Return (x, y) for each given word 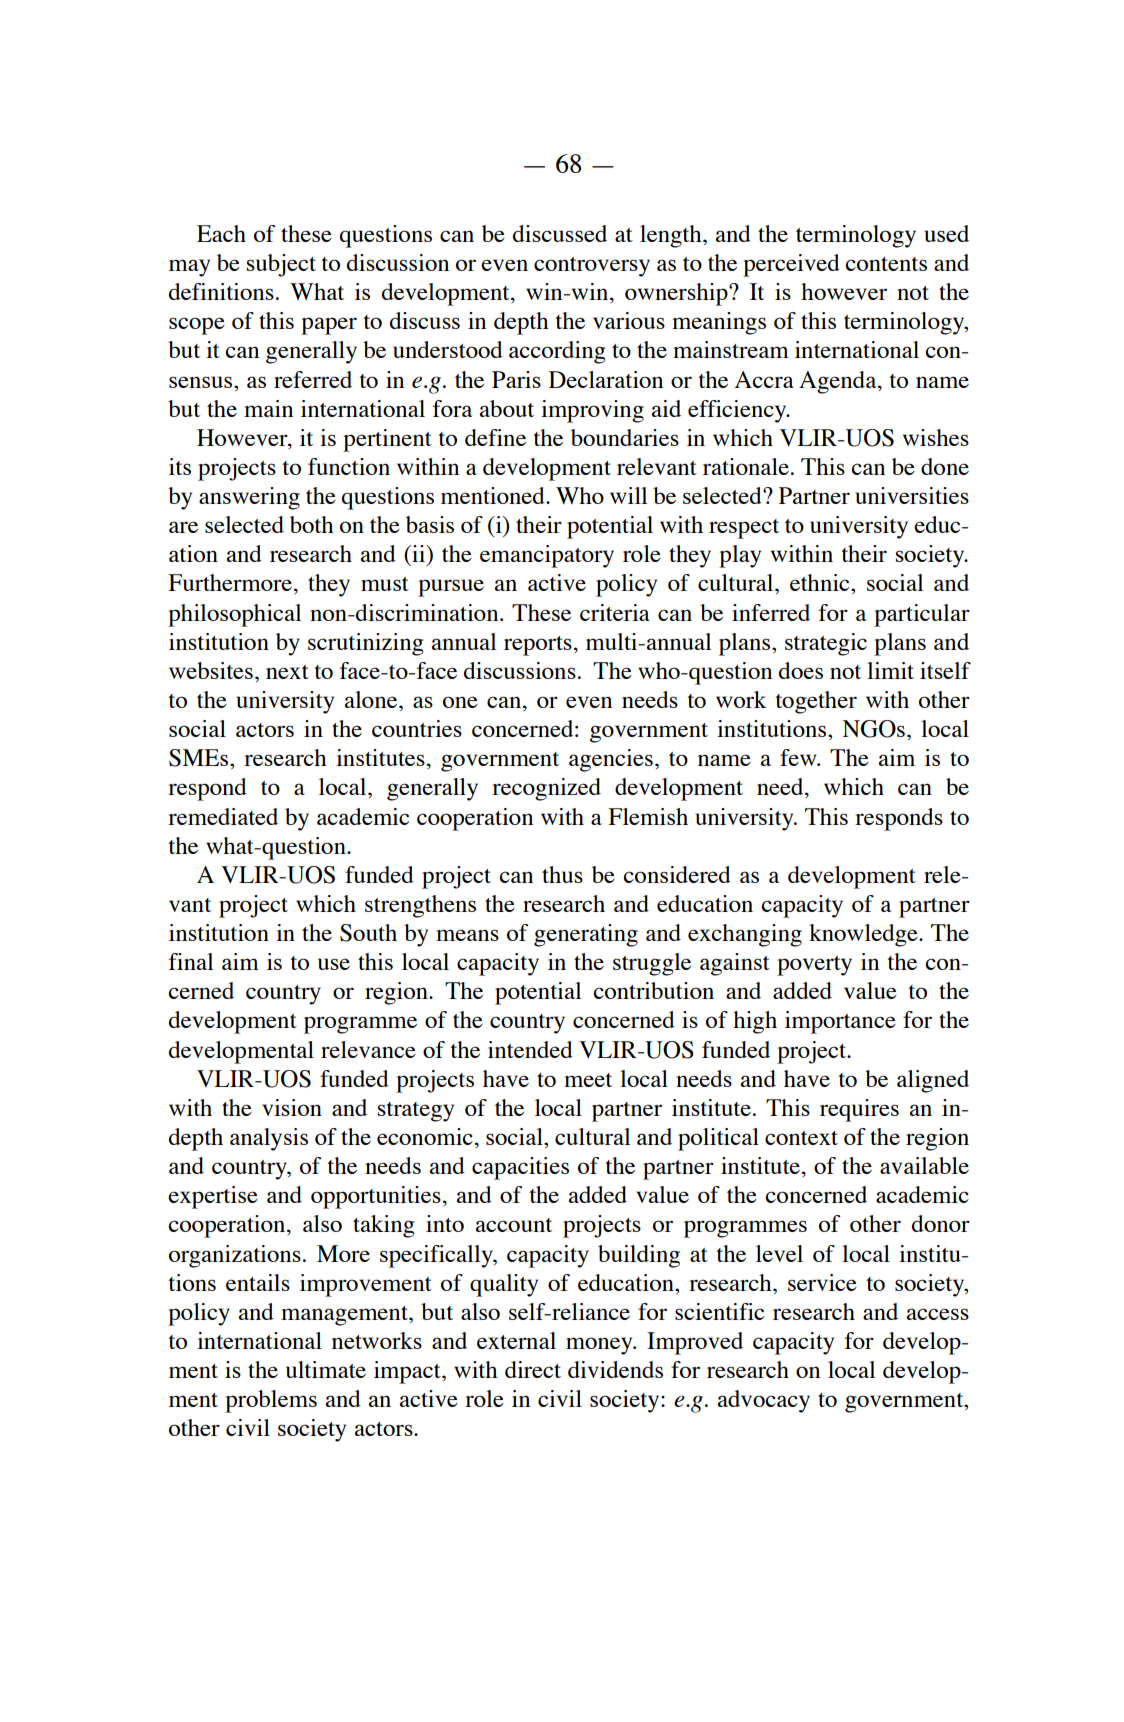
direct (533, 1369)
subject (281, 265)
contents (886, 264)
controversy (592, 267)
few (799, 757)
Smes (200, 758)
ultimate (326, 1369)
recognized (546, 789)
